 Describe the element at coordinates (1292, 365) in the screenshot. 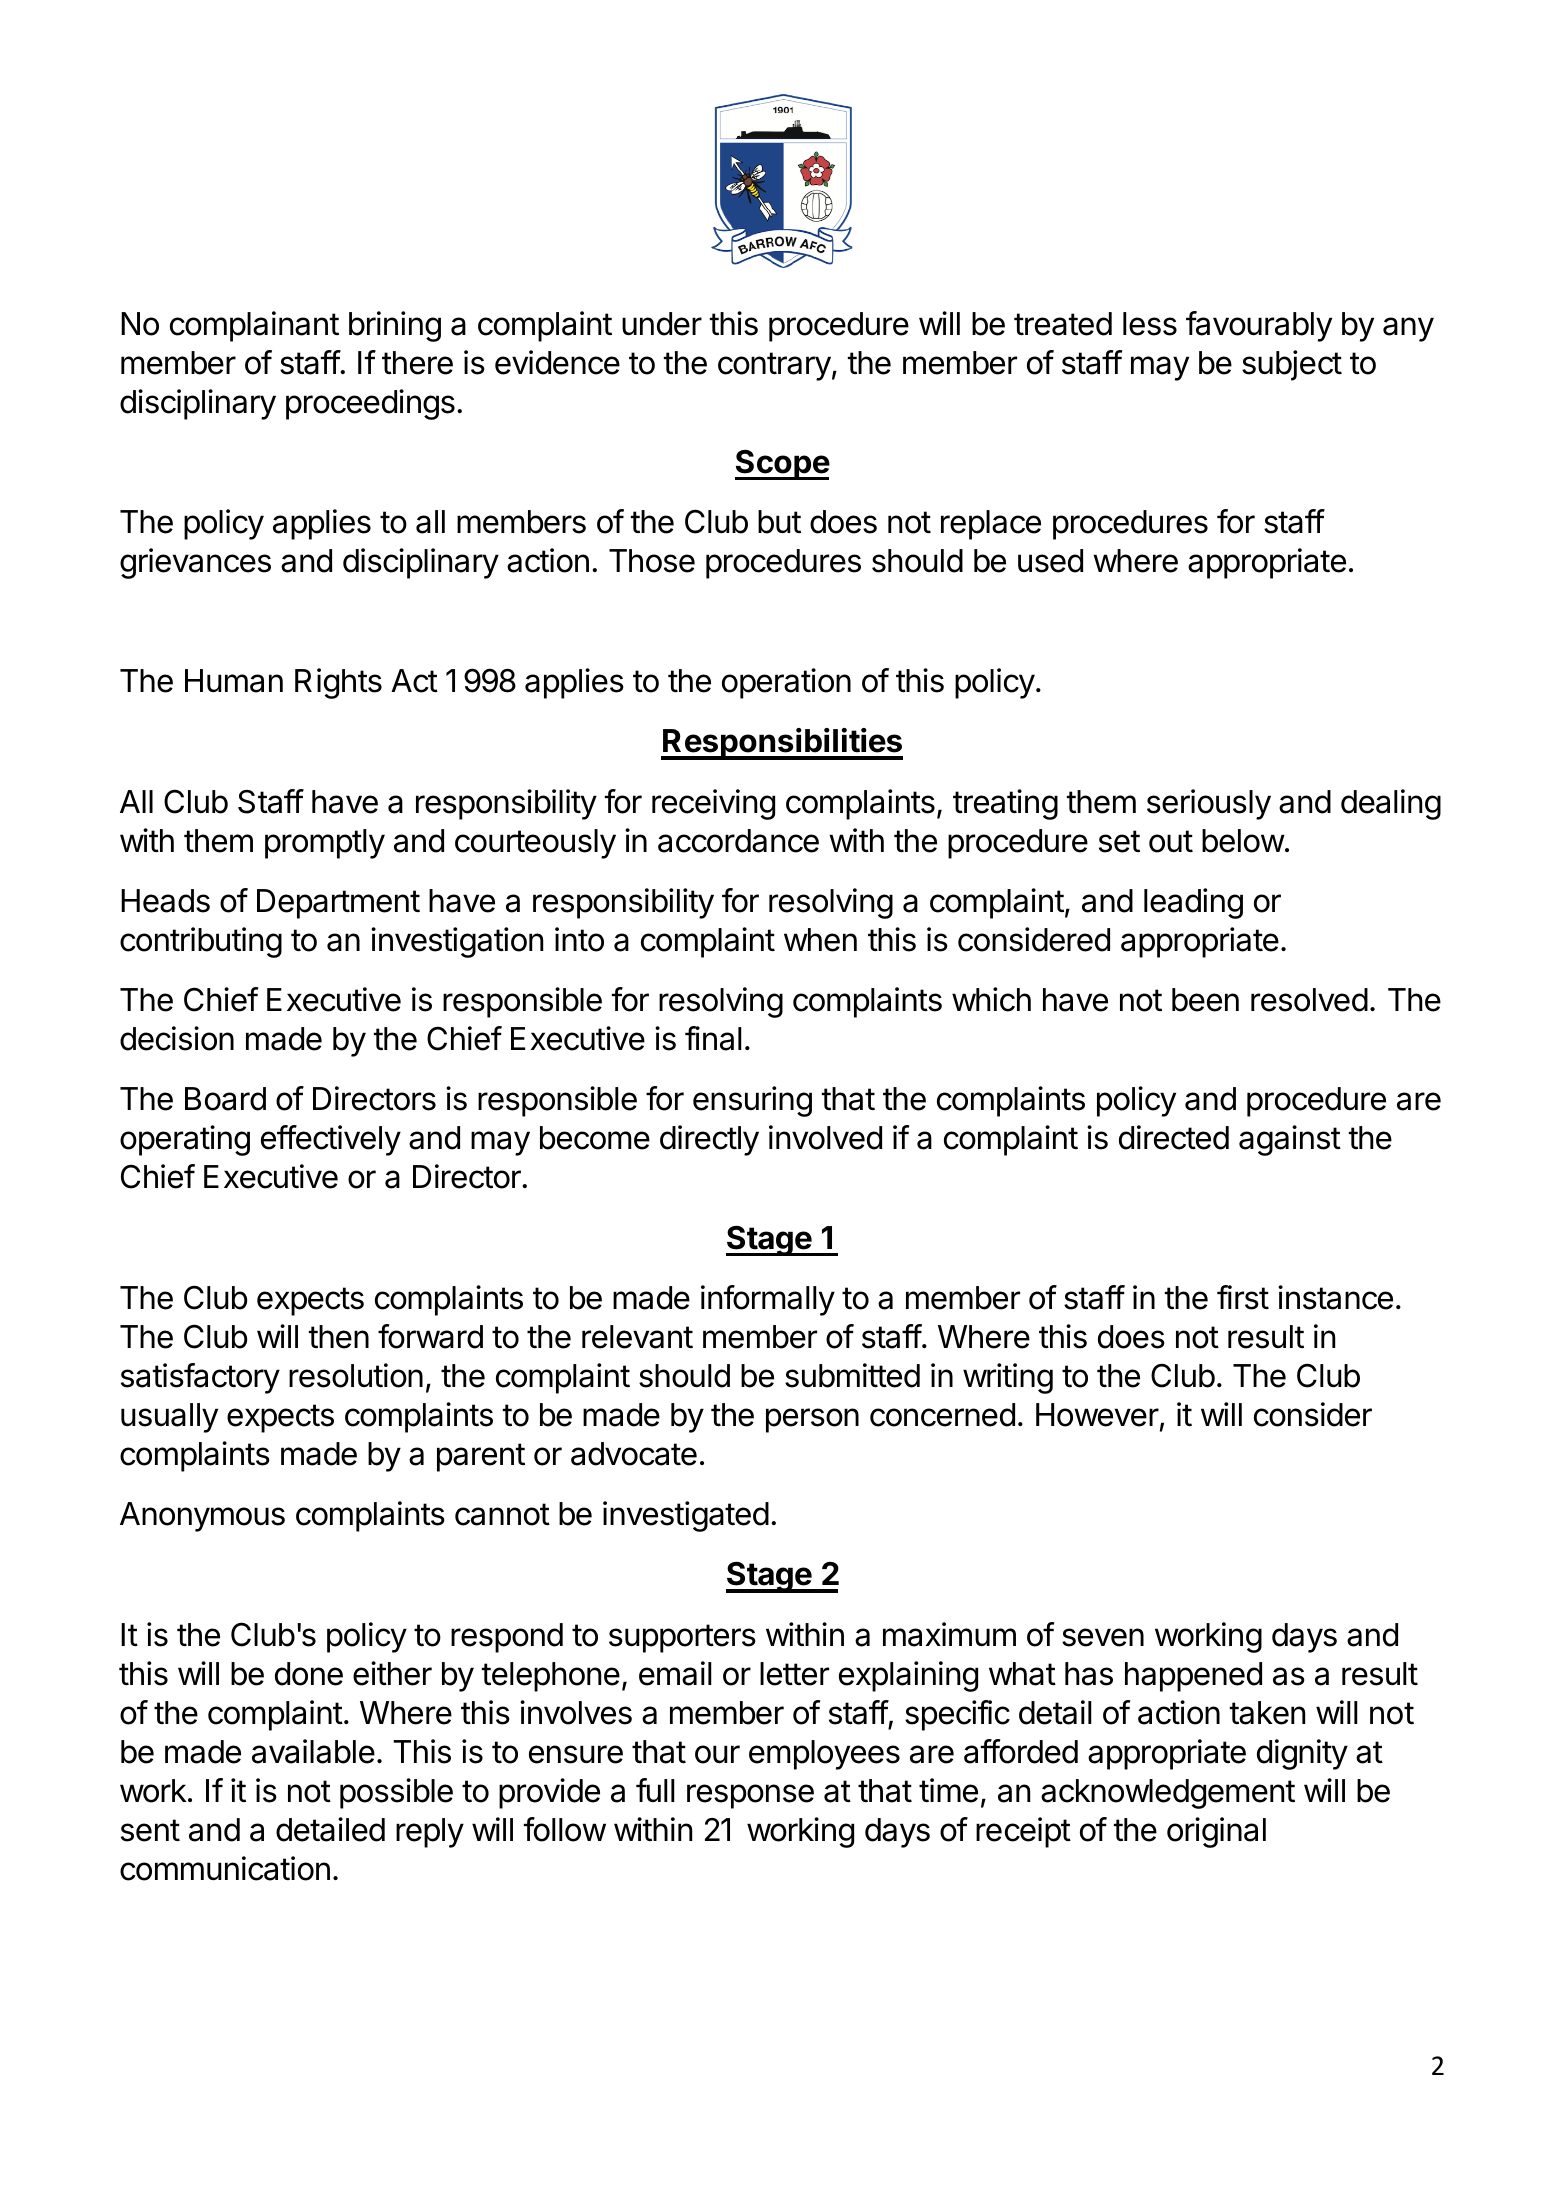

I see `subject` at that location.
